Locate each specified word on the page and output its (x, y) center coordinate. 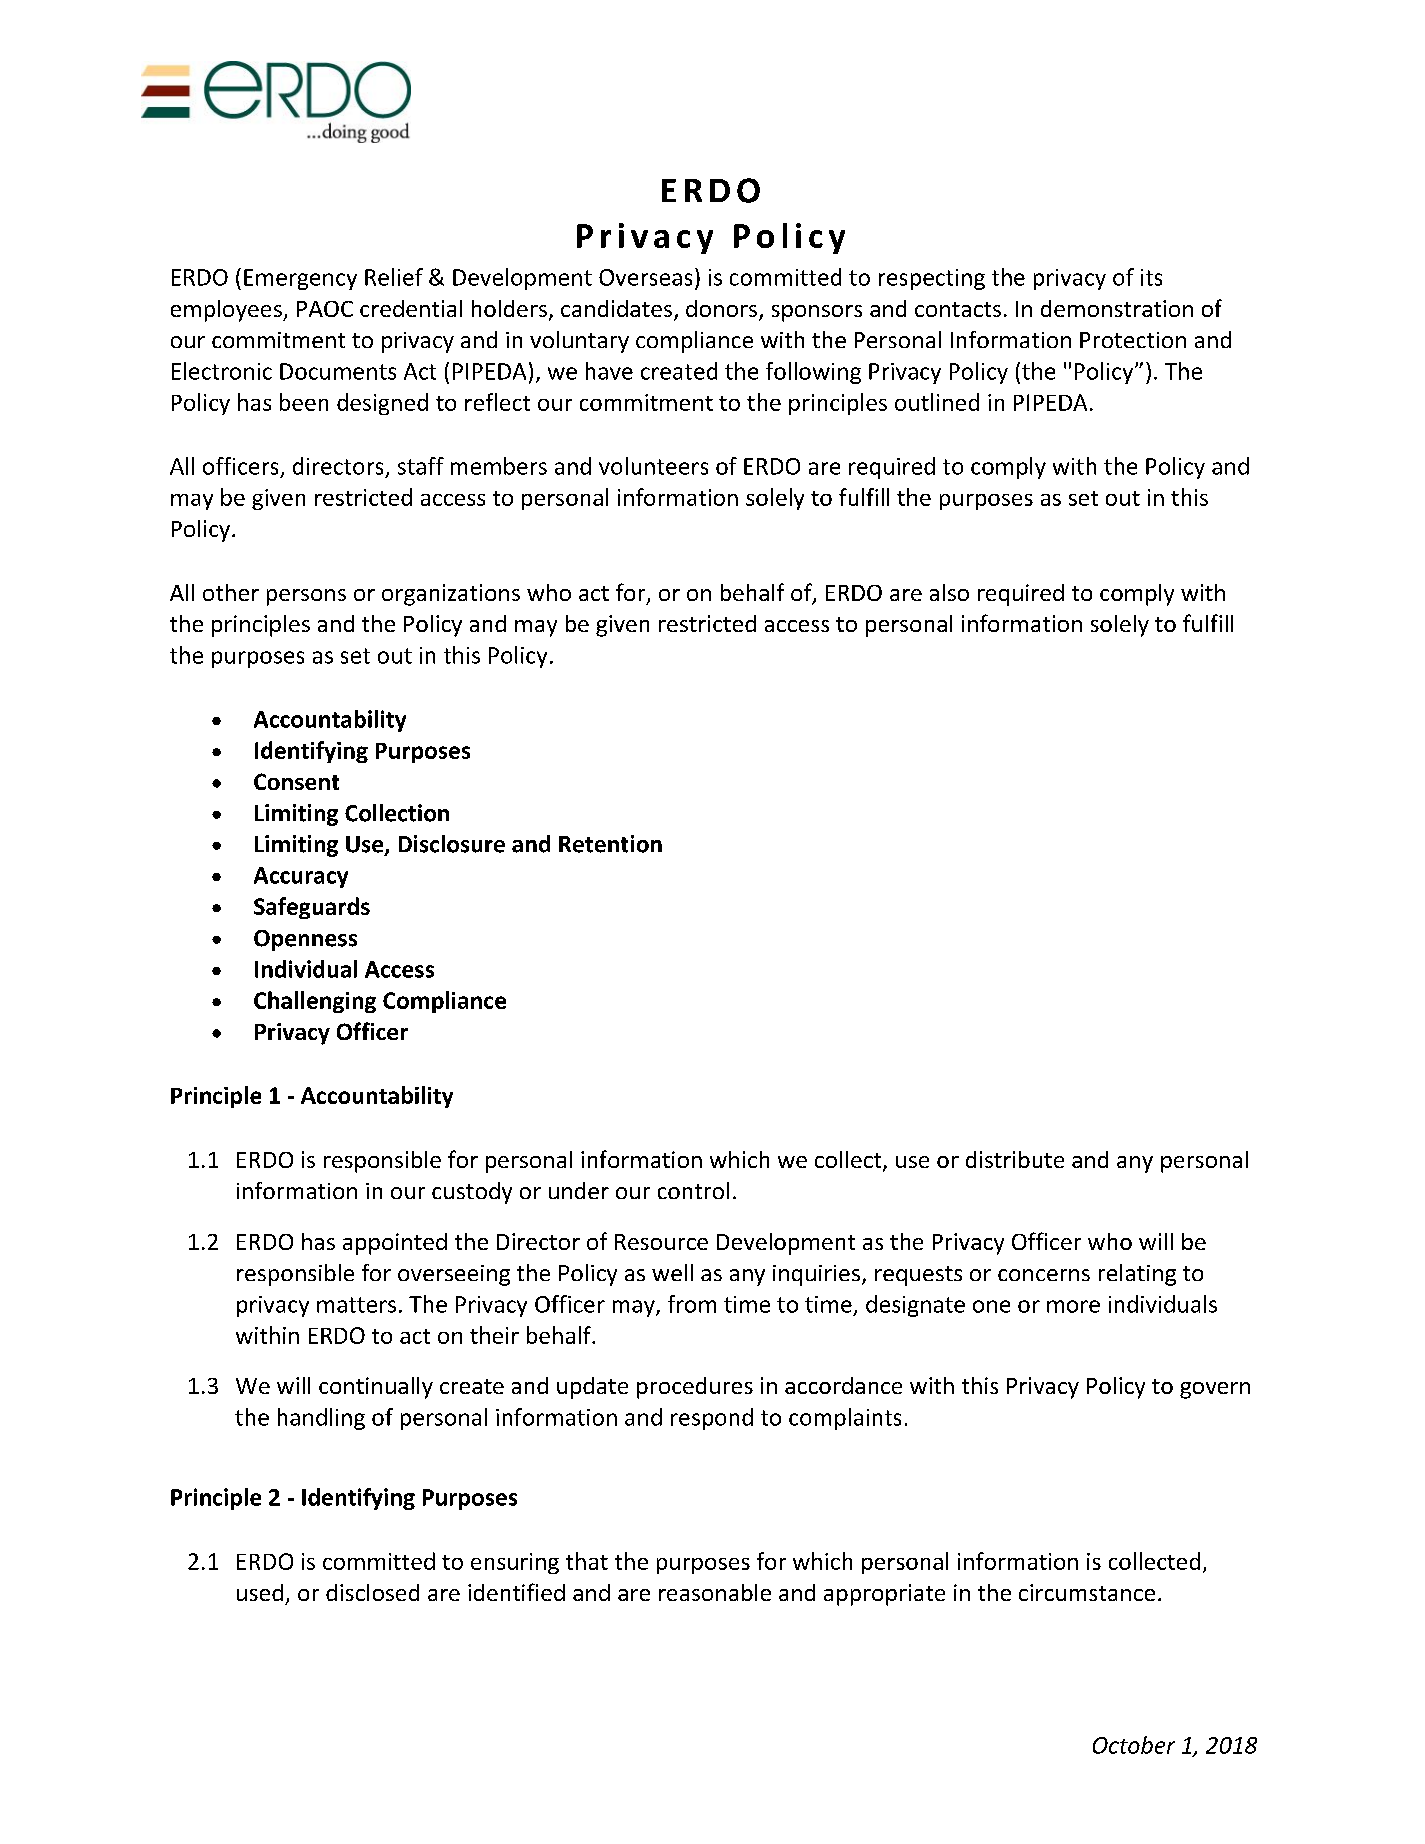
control (693, 1190)
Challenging (315, 1002)
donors (723, 310)
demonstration (1117, 308)
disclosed (372, 1592)
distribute (1015, 1159)
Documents (338, 371)
